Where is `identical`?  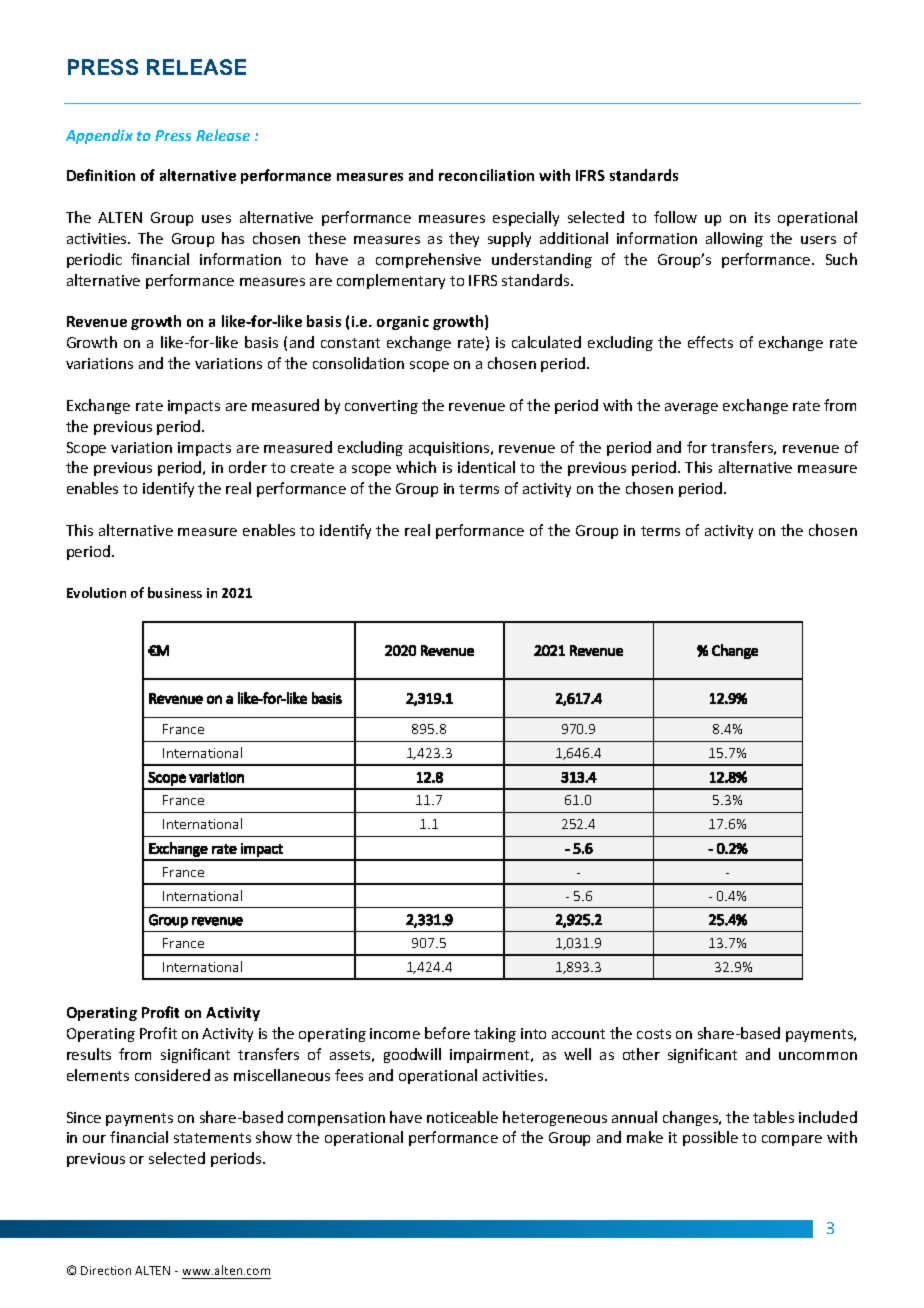 identical is located at coordinates (486, 467).
